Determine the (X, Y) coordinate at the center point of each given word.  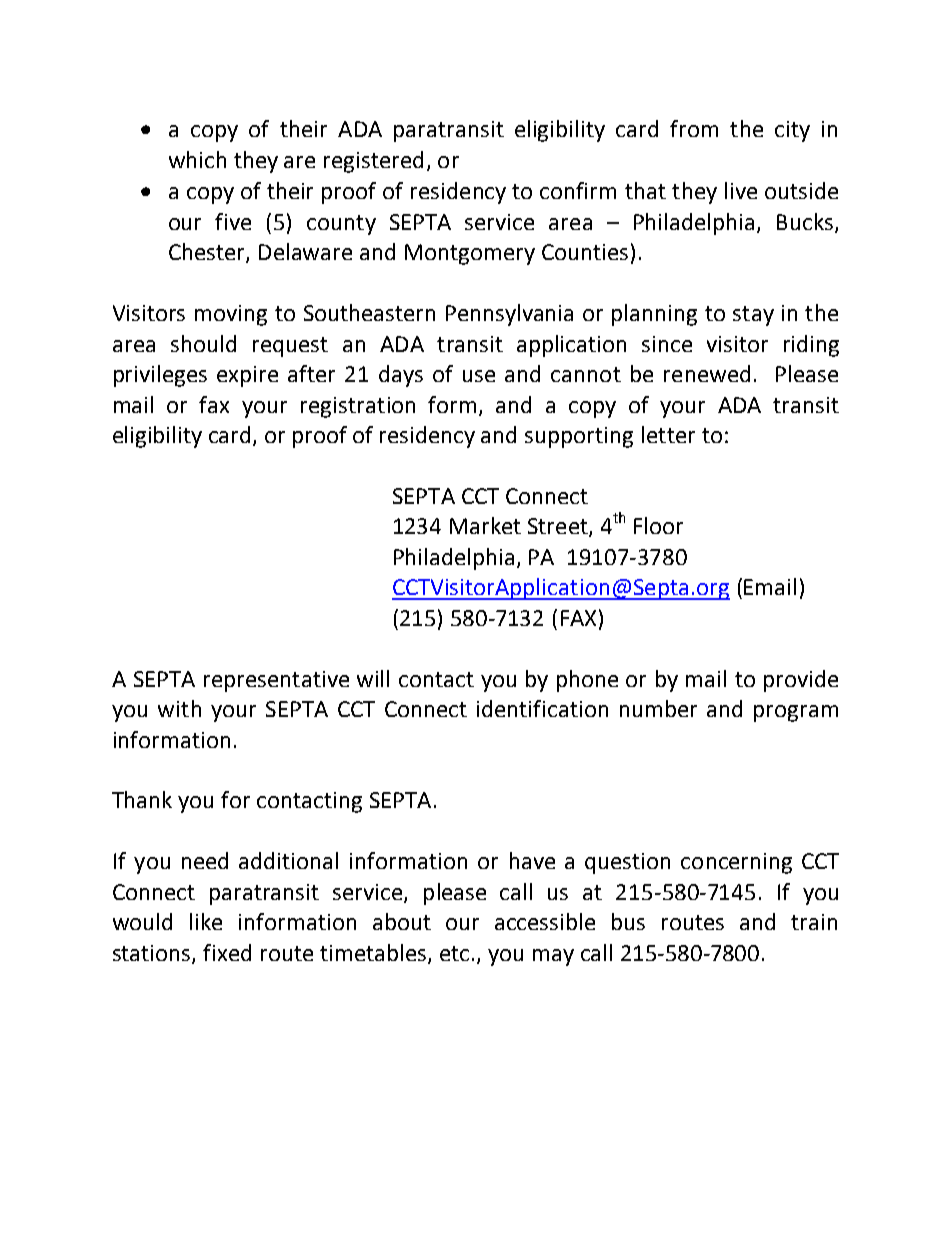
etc (454, 953)
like (206, 921)
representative (276, 681)
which (197, 159)
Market (485, 525)
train (814, 922)
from (694, 128)
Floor (658, 525)
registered (373, 162)
